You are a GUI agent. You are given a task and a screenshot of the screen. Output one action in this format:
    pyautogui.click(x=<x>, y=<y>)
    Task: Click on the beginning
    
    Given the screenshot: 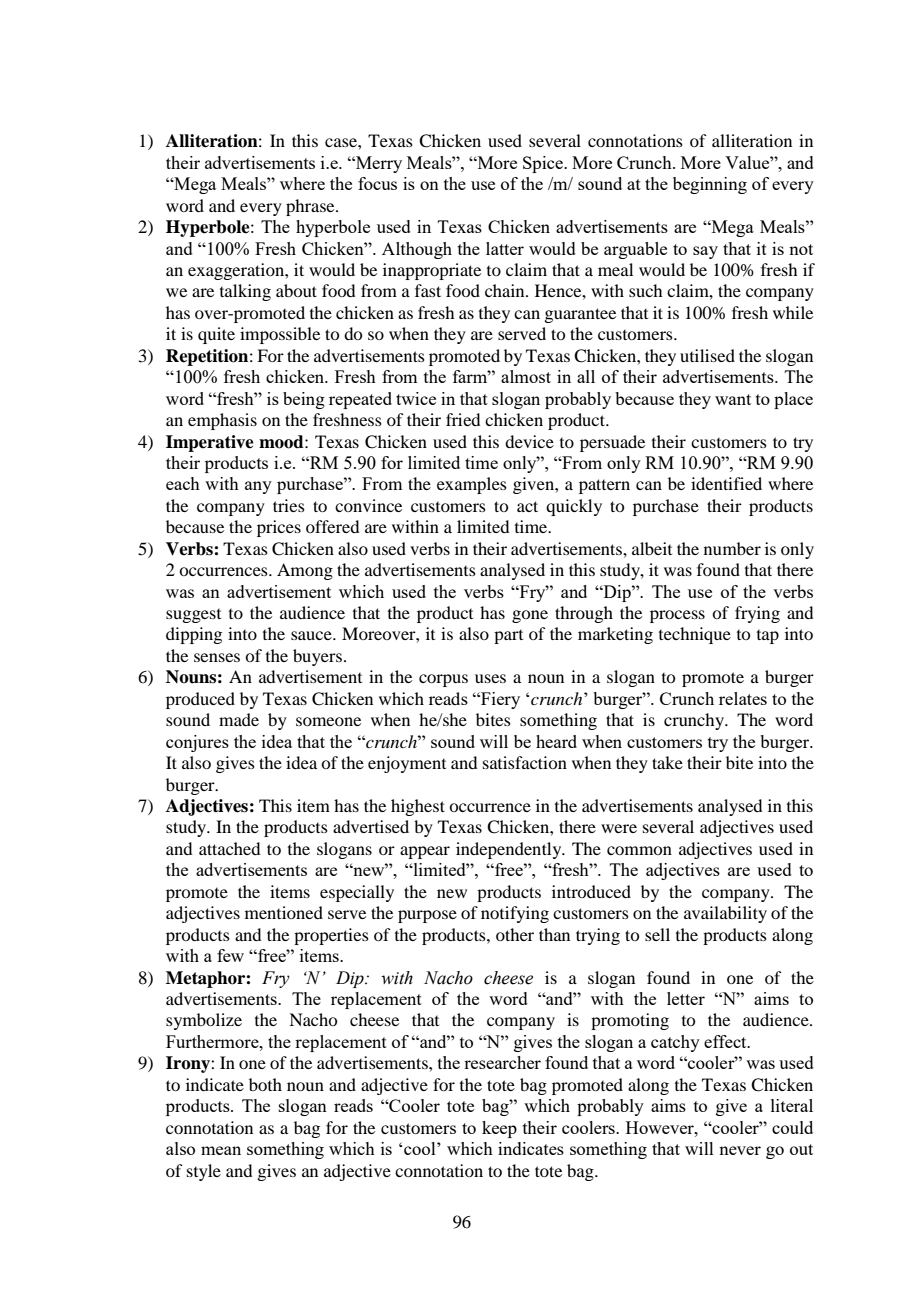 What is the action you would take?
    pyautogui.click(x=710, y=185)
